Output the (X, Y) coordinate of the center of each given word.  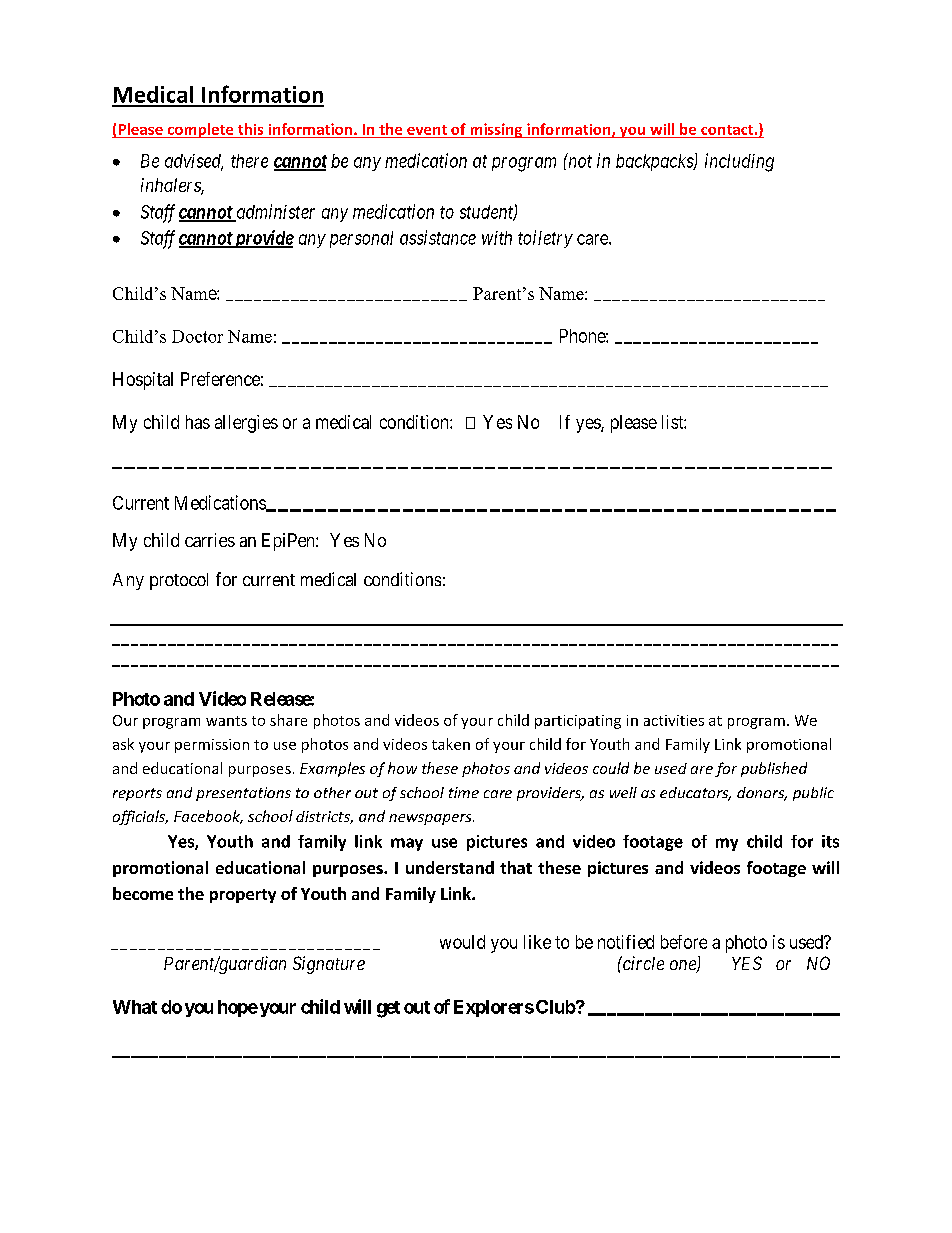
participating (578, 722)
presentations (243, 794)
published (774, 769)
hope (238, 1008)
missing (496, 130)
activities (674, 720)
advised (194, 162)
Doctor (197, 336)
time (464, 792)
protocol (179, 581)
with (497, 238)
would (462, 942)
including (739, 162)
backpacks (655, 162)
